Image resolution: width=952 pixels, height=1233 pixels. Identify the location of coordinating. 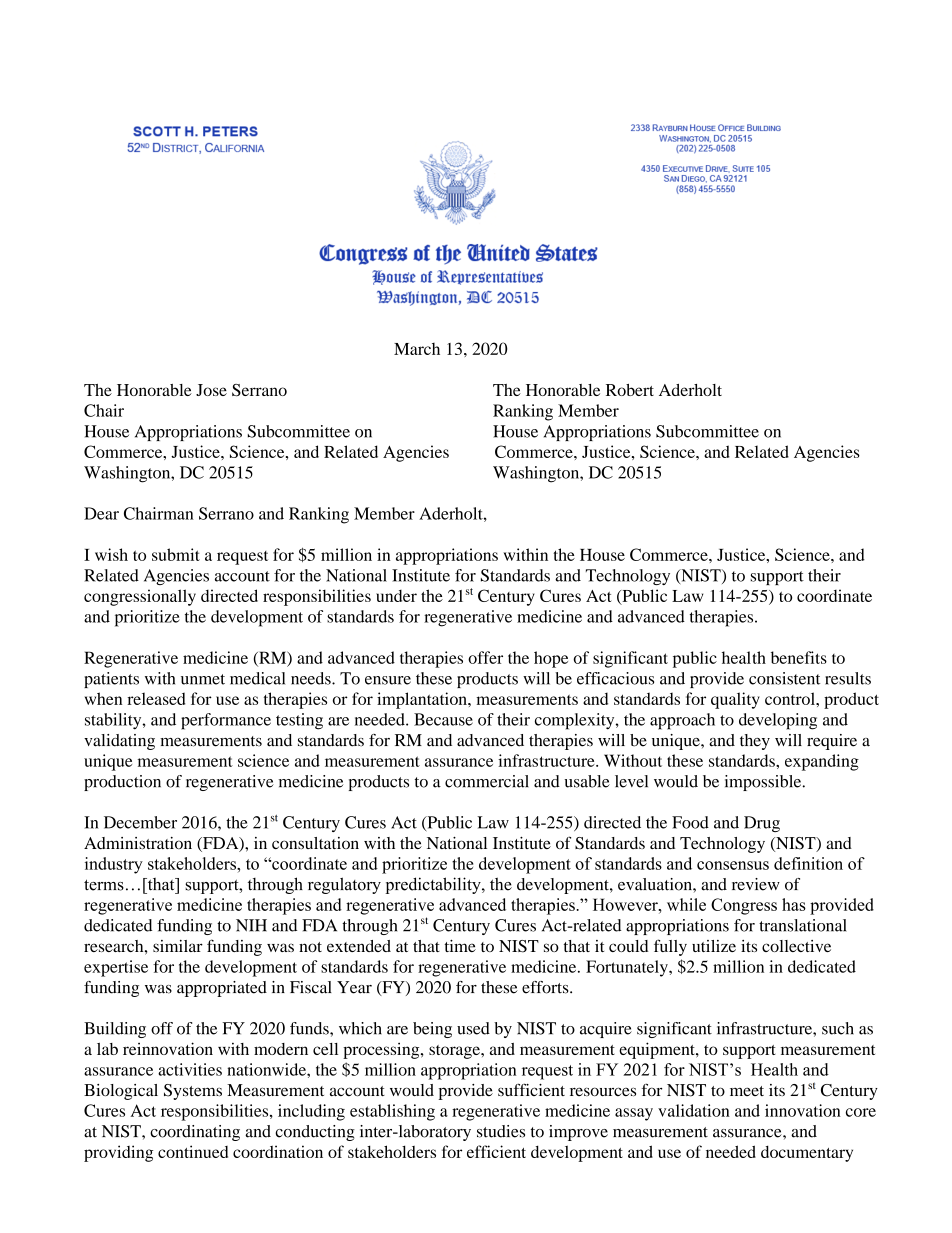
(195, 1133).
